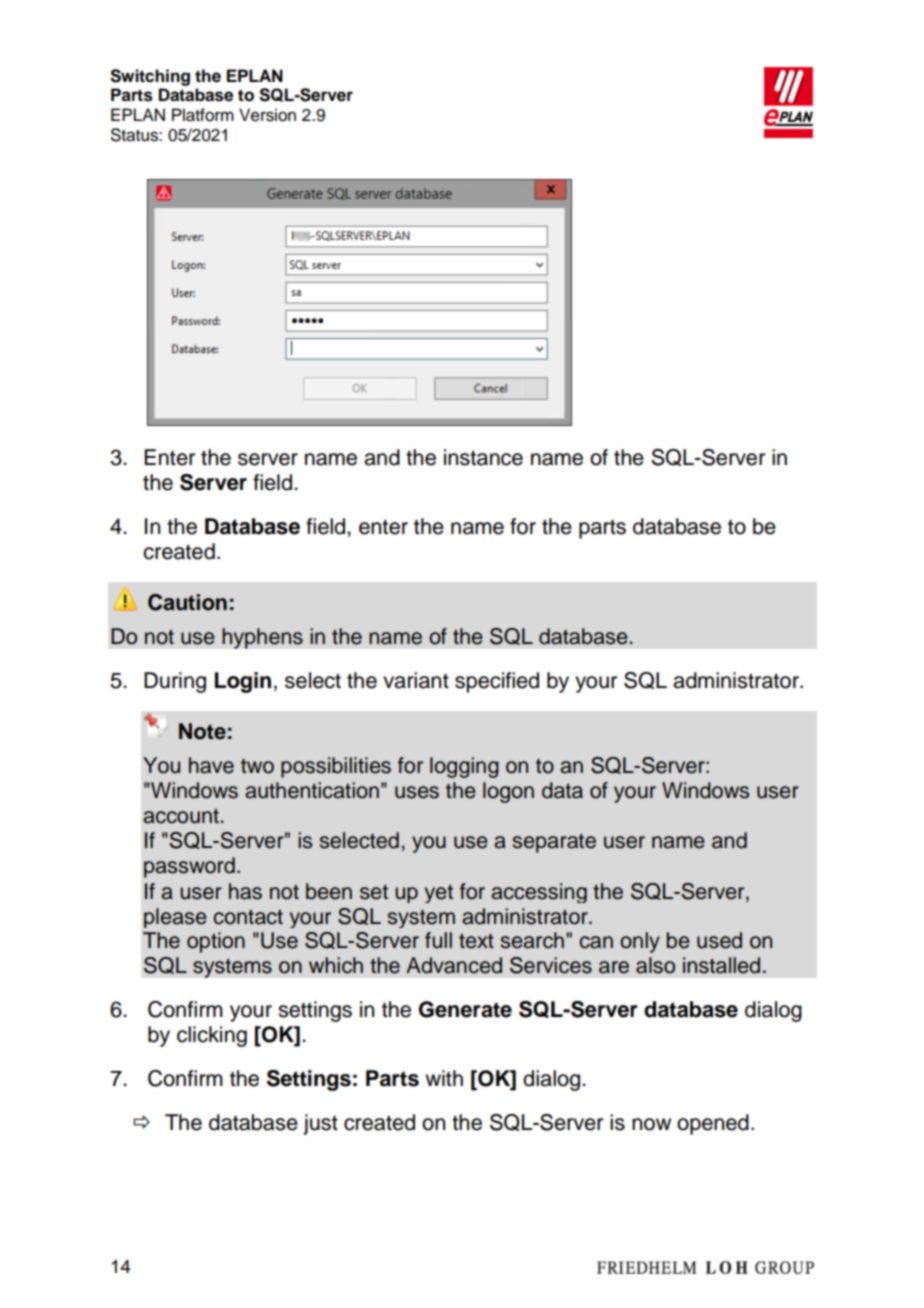  What do you see at coordinates (243, 682) in the screenshot?
I see `Login` at bounding box center [243, 682].
